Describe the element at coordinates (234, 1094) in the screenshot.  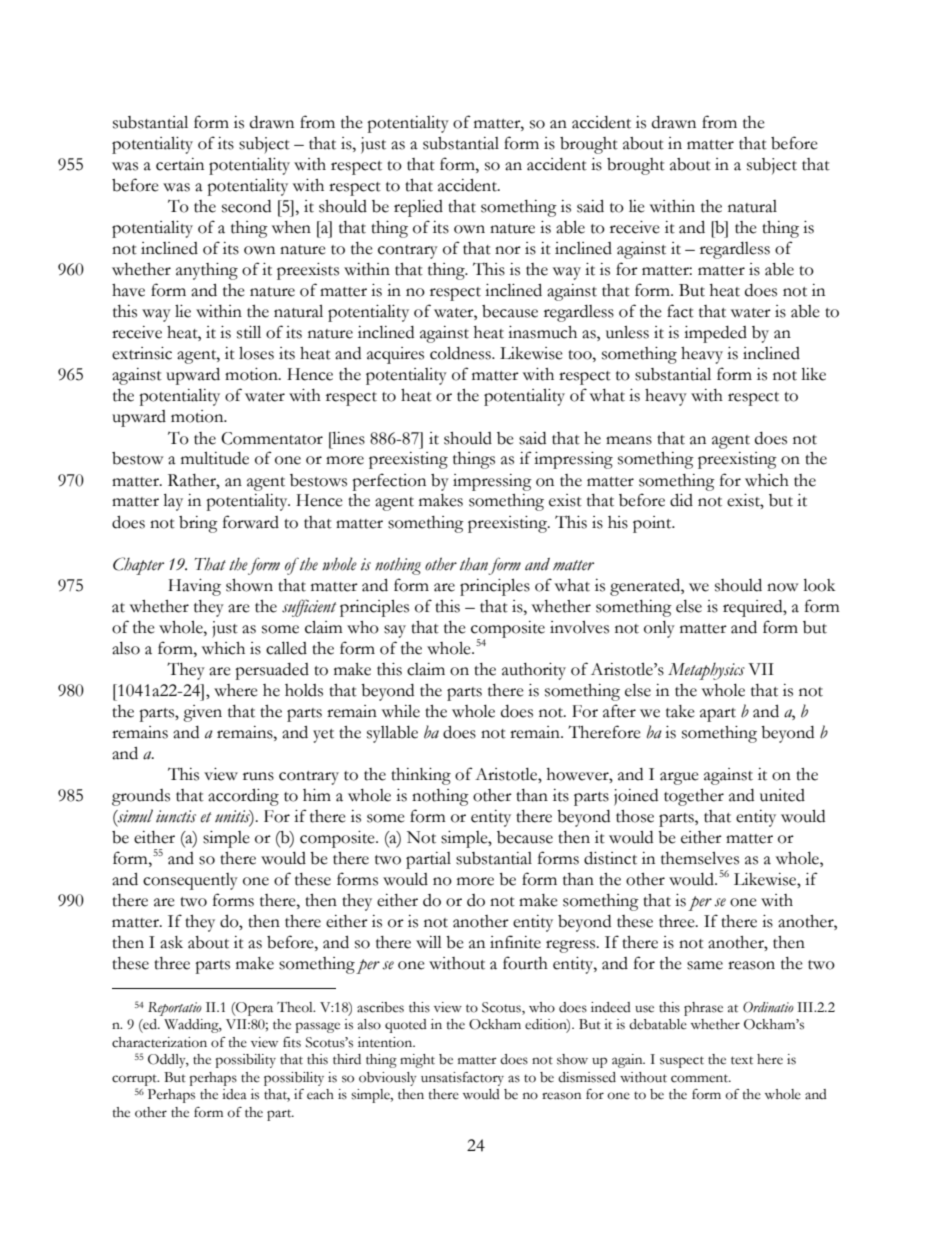
I see `idea` at that location.
